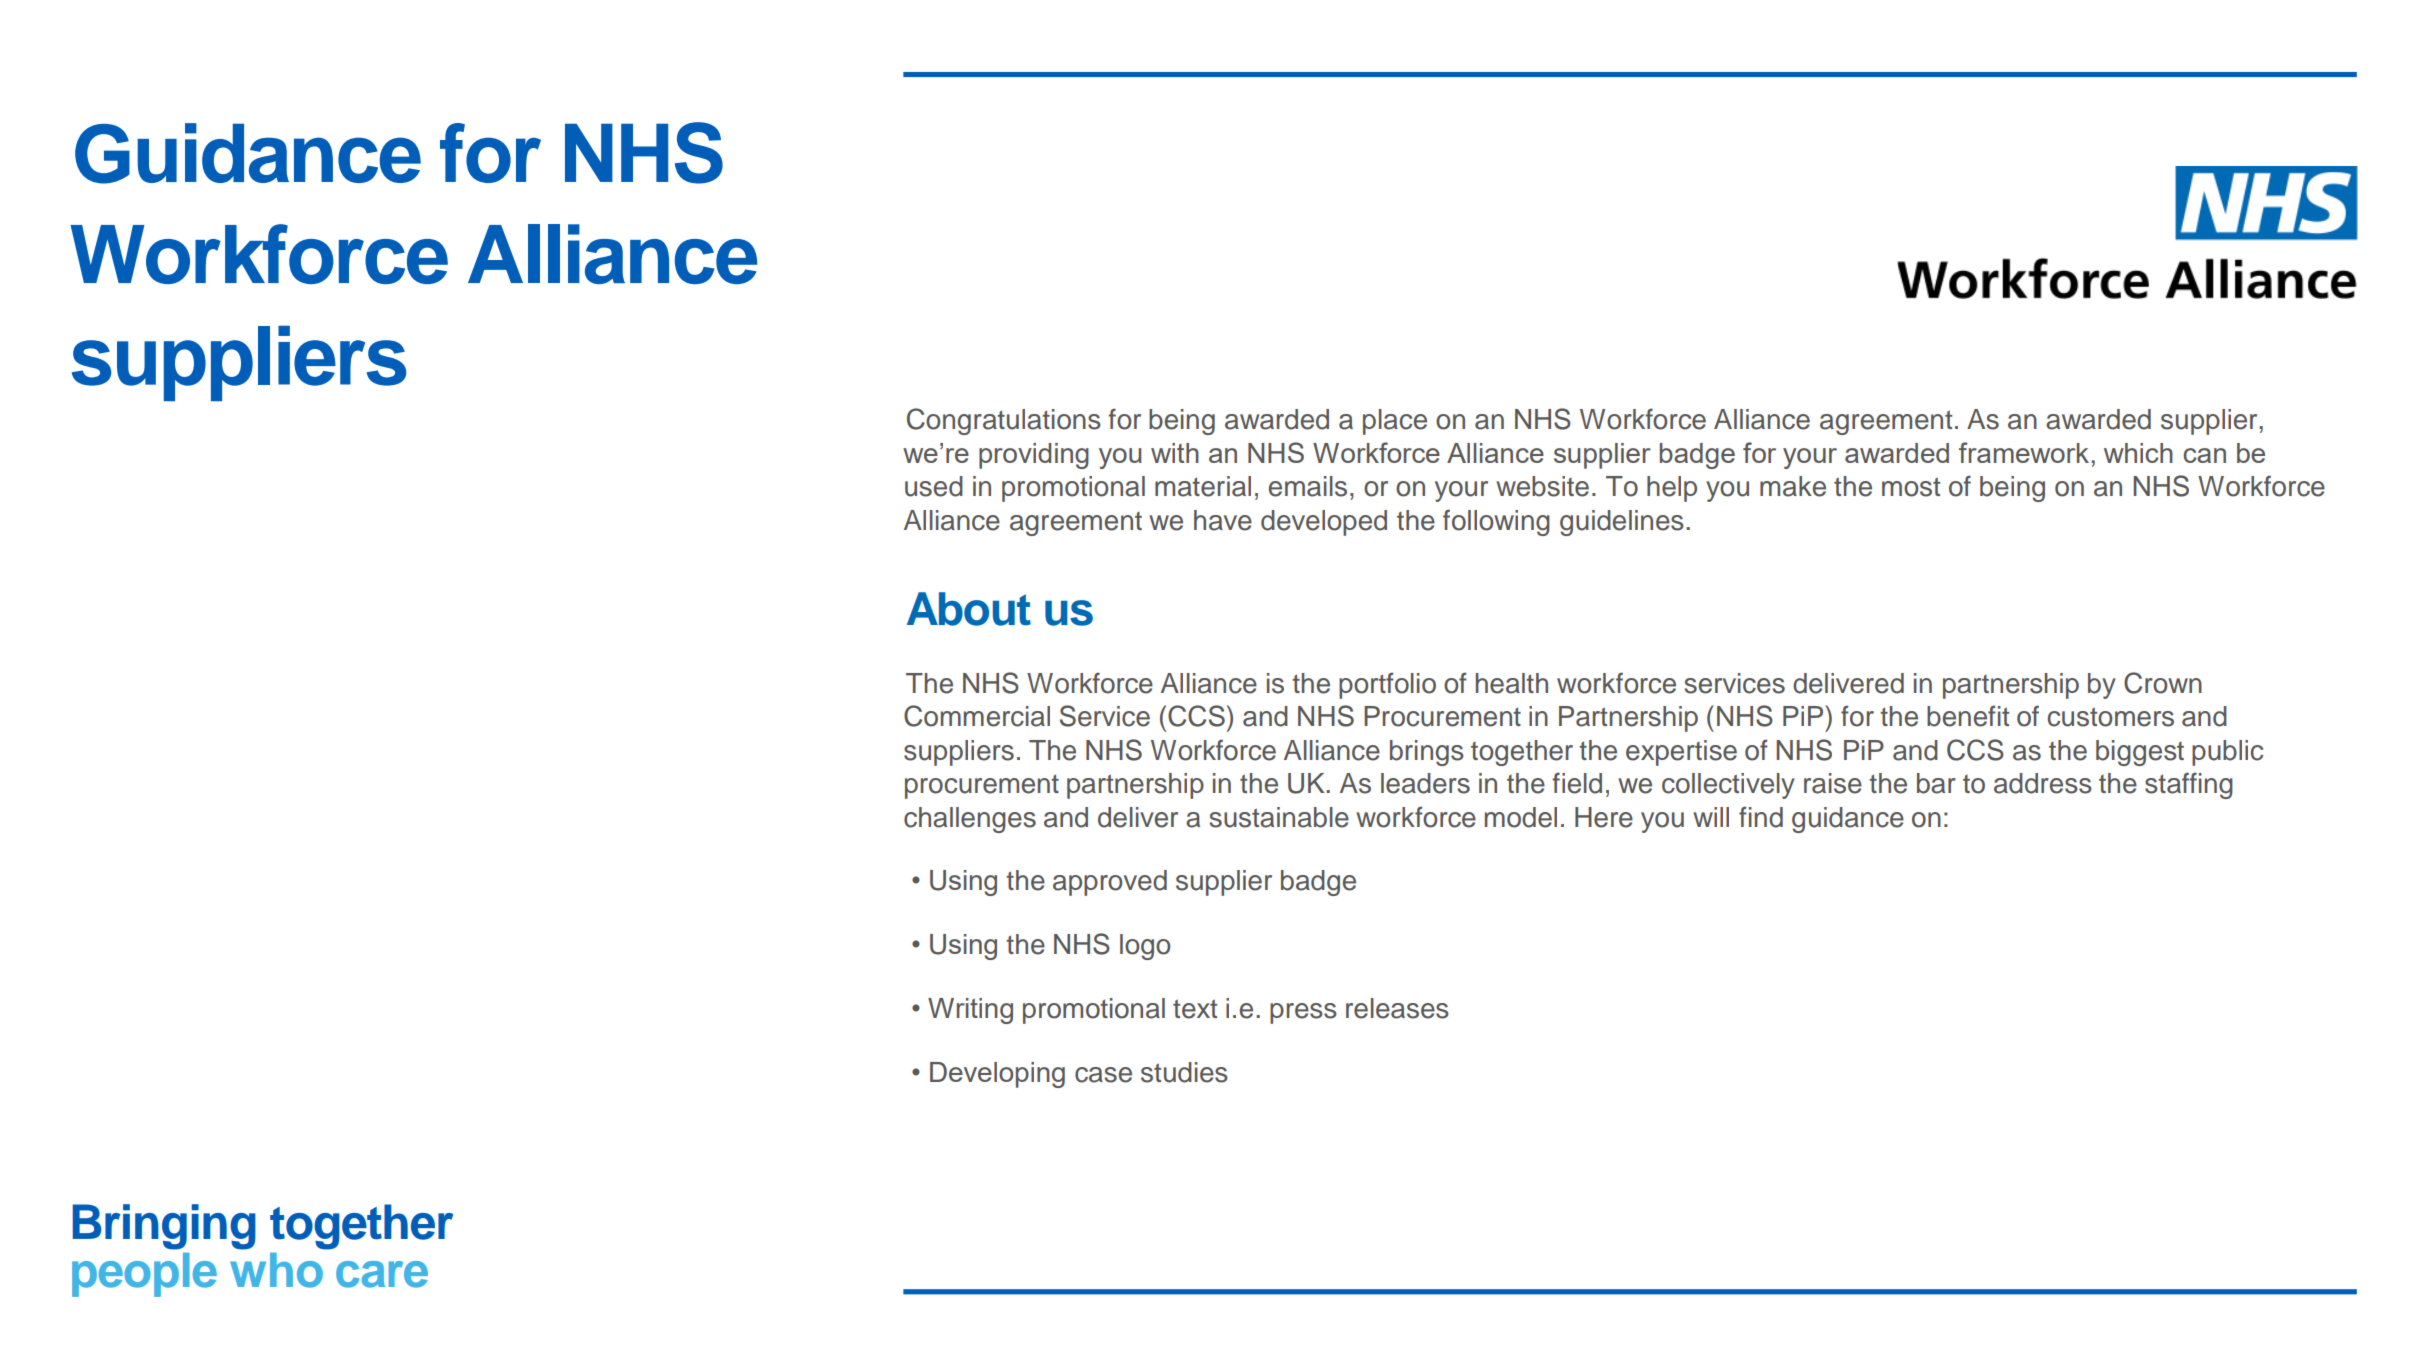  Describe the element at coordinates (1175, 453) in the image. I see `with` at that location.
